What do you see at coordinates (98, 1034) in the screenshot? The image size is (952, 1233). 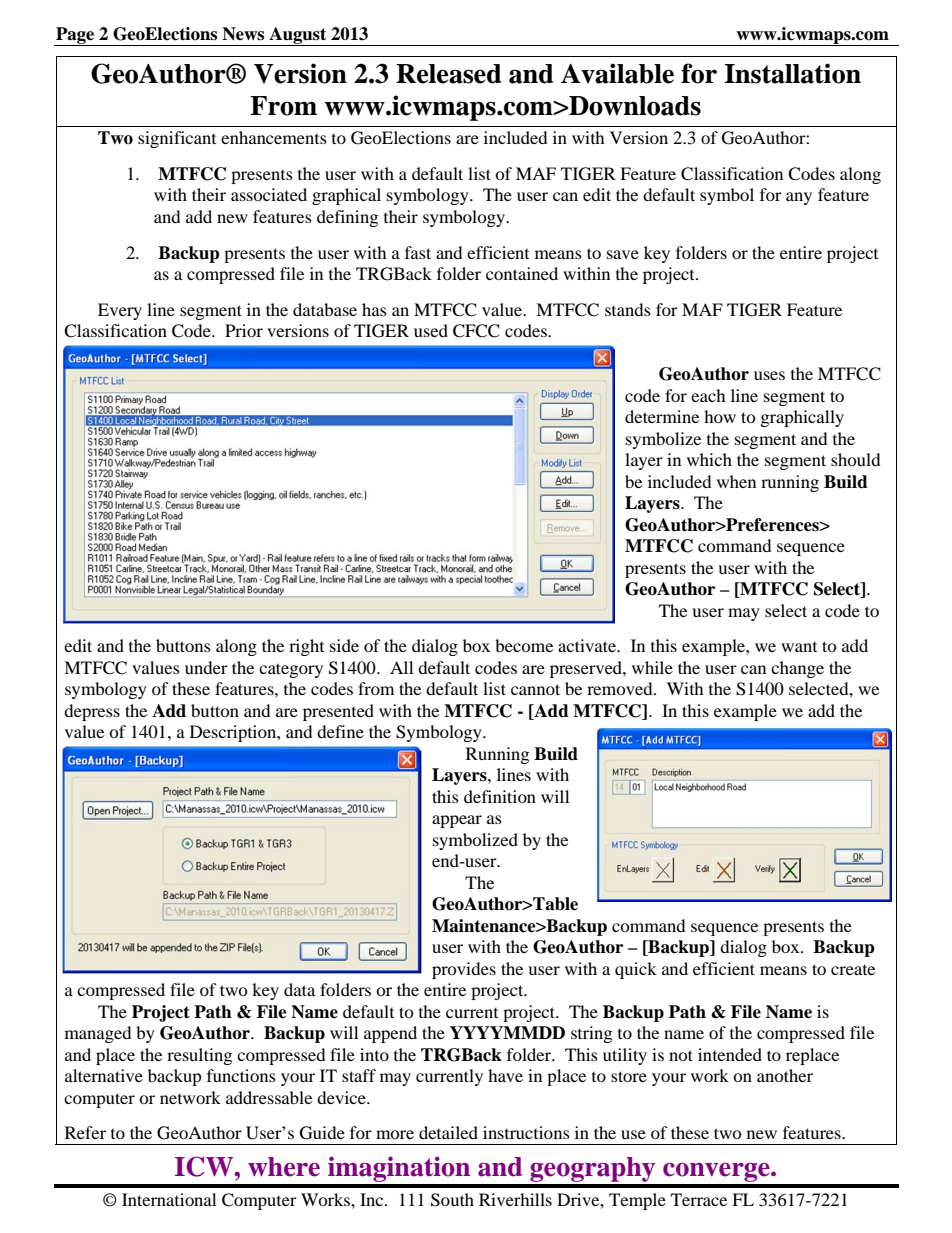 I see `managed` at bounding box center [98, 1034].
